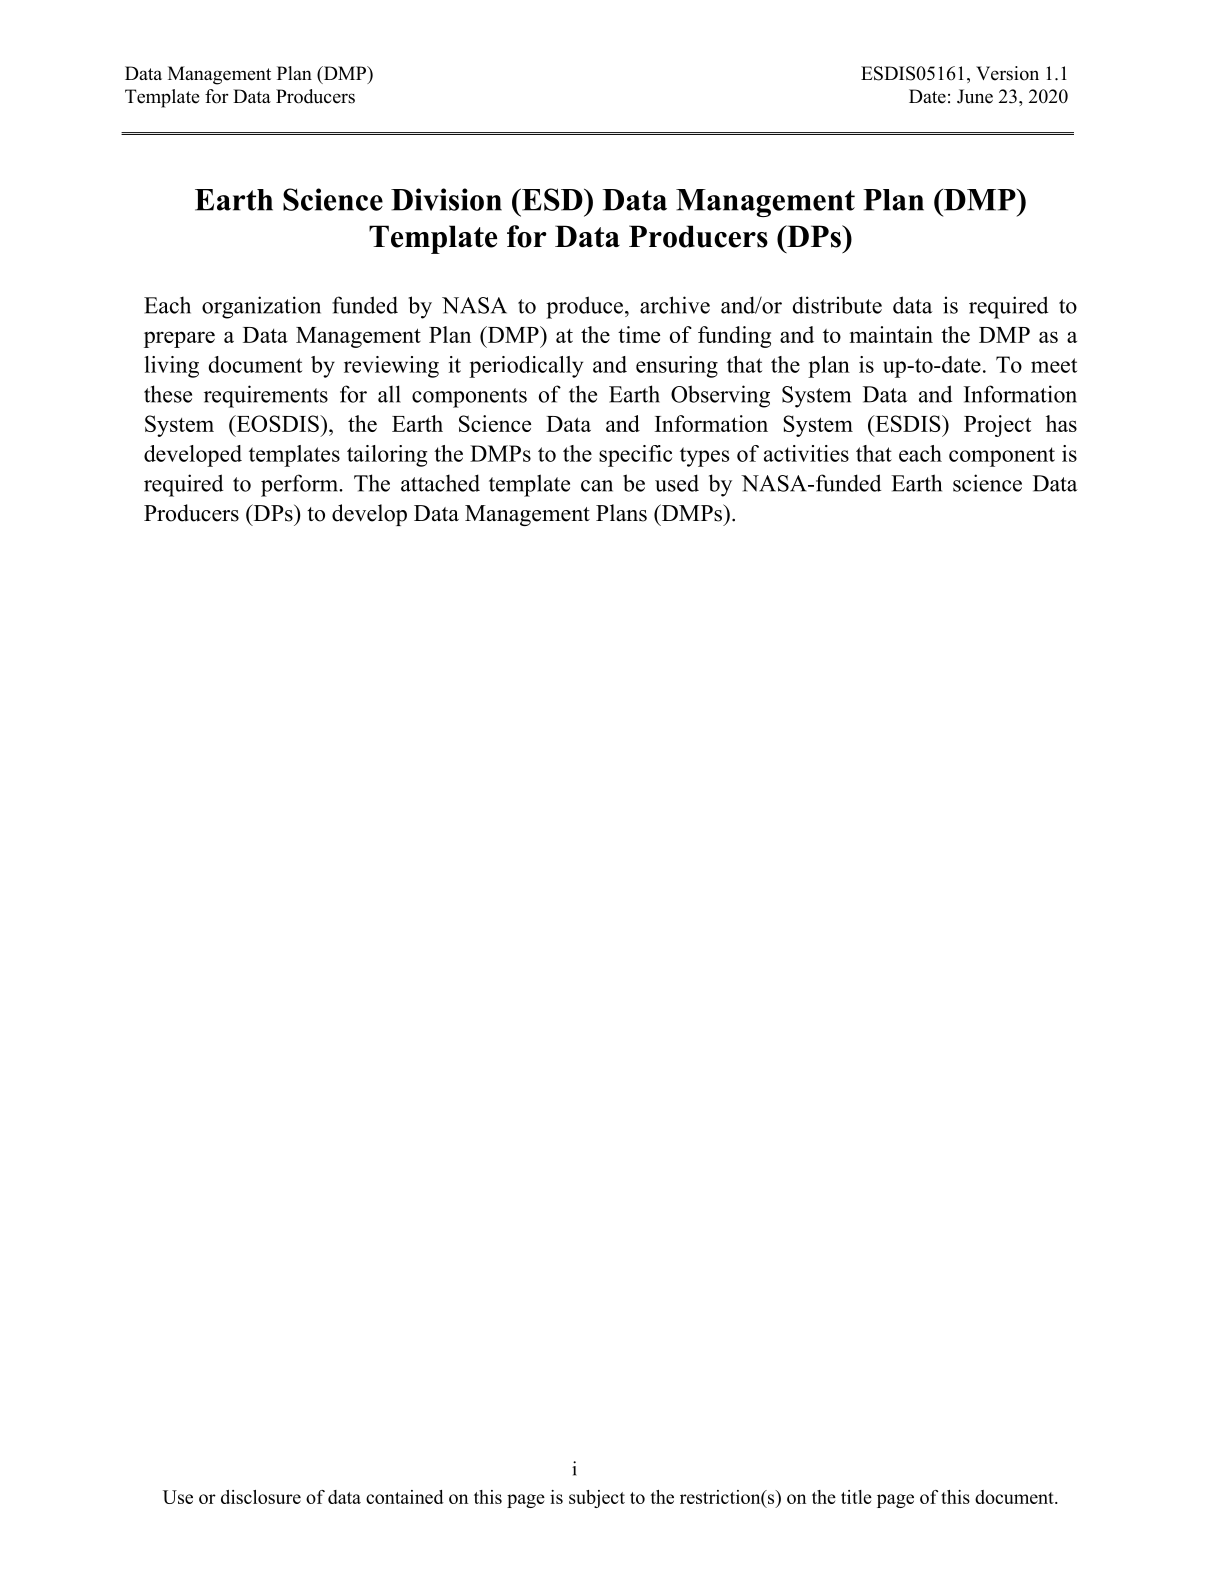  Describe the element at coordinates (597, 1499) in the document. I see `subject` at that location.
